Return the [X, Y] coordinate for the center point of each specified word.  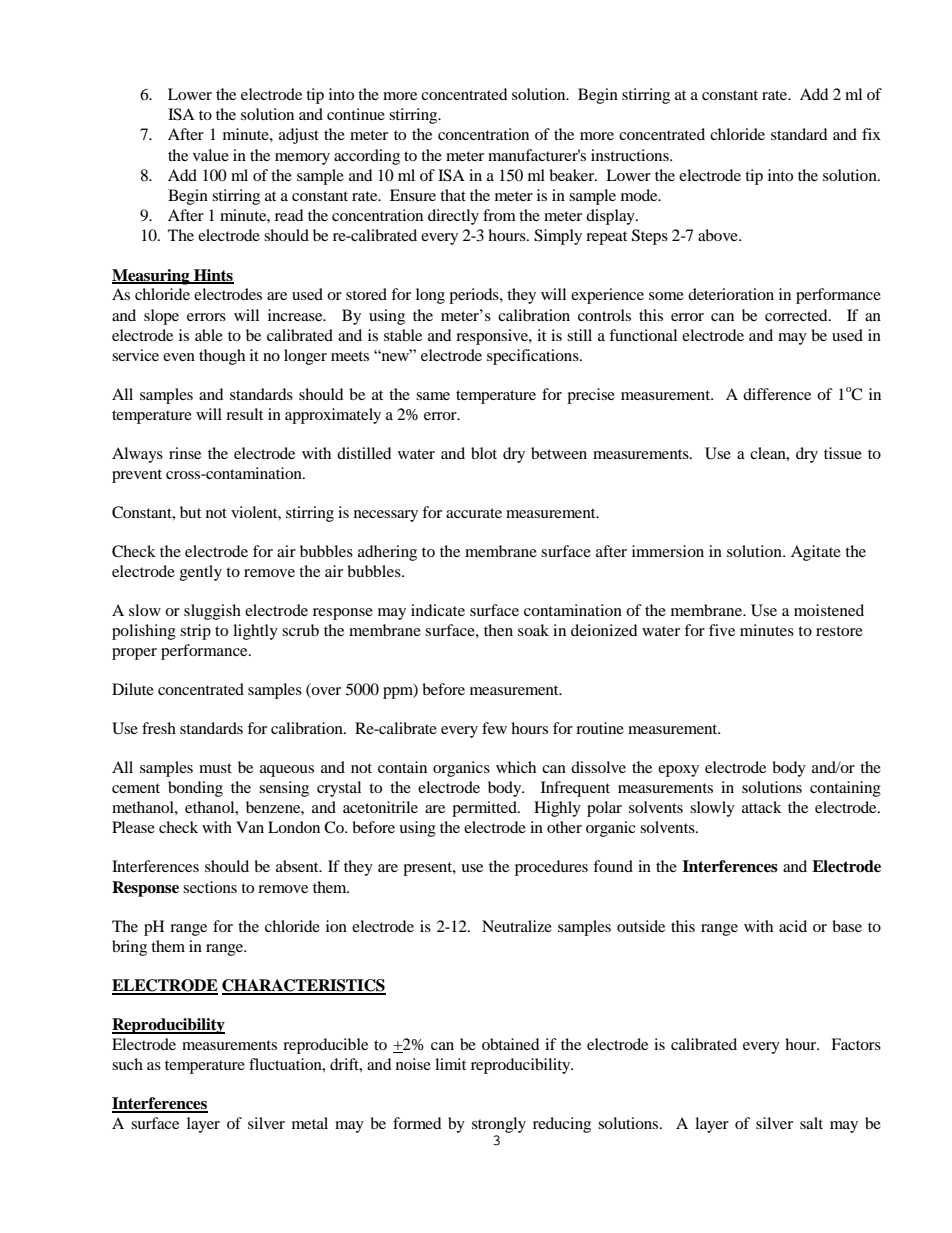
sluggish [212, 612]
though [222, 357]
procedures [551, 868]
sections [210, 887]
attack [762, 807]
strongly [499, 1125]
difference [777, 394]
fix [871, 134]
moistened [829, 610]
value [211, 155]
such [127, 1064]
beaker [573, 175]
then [498, 630]
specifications [534, 357]
